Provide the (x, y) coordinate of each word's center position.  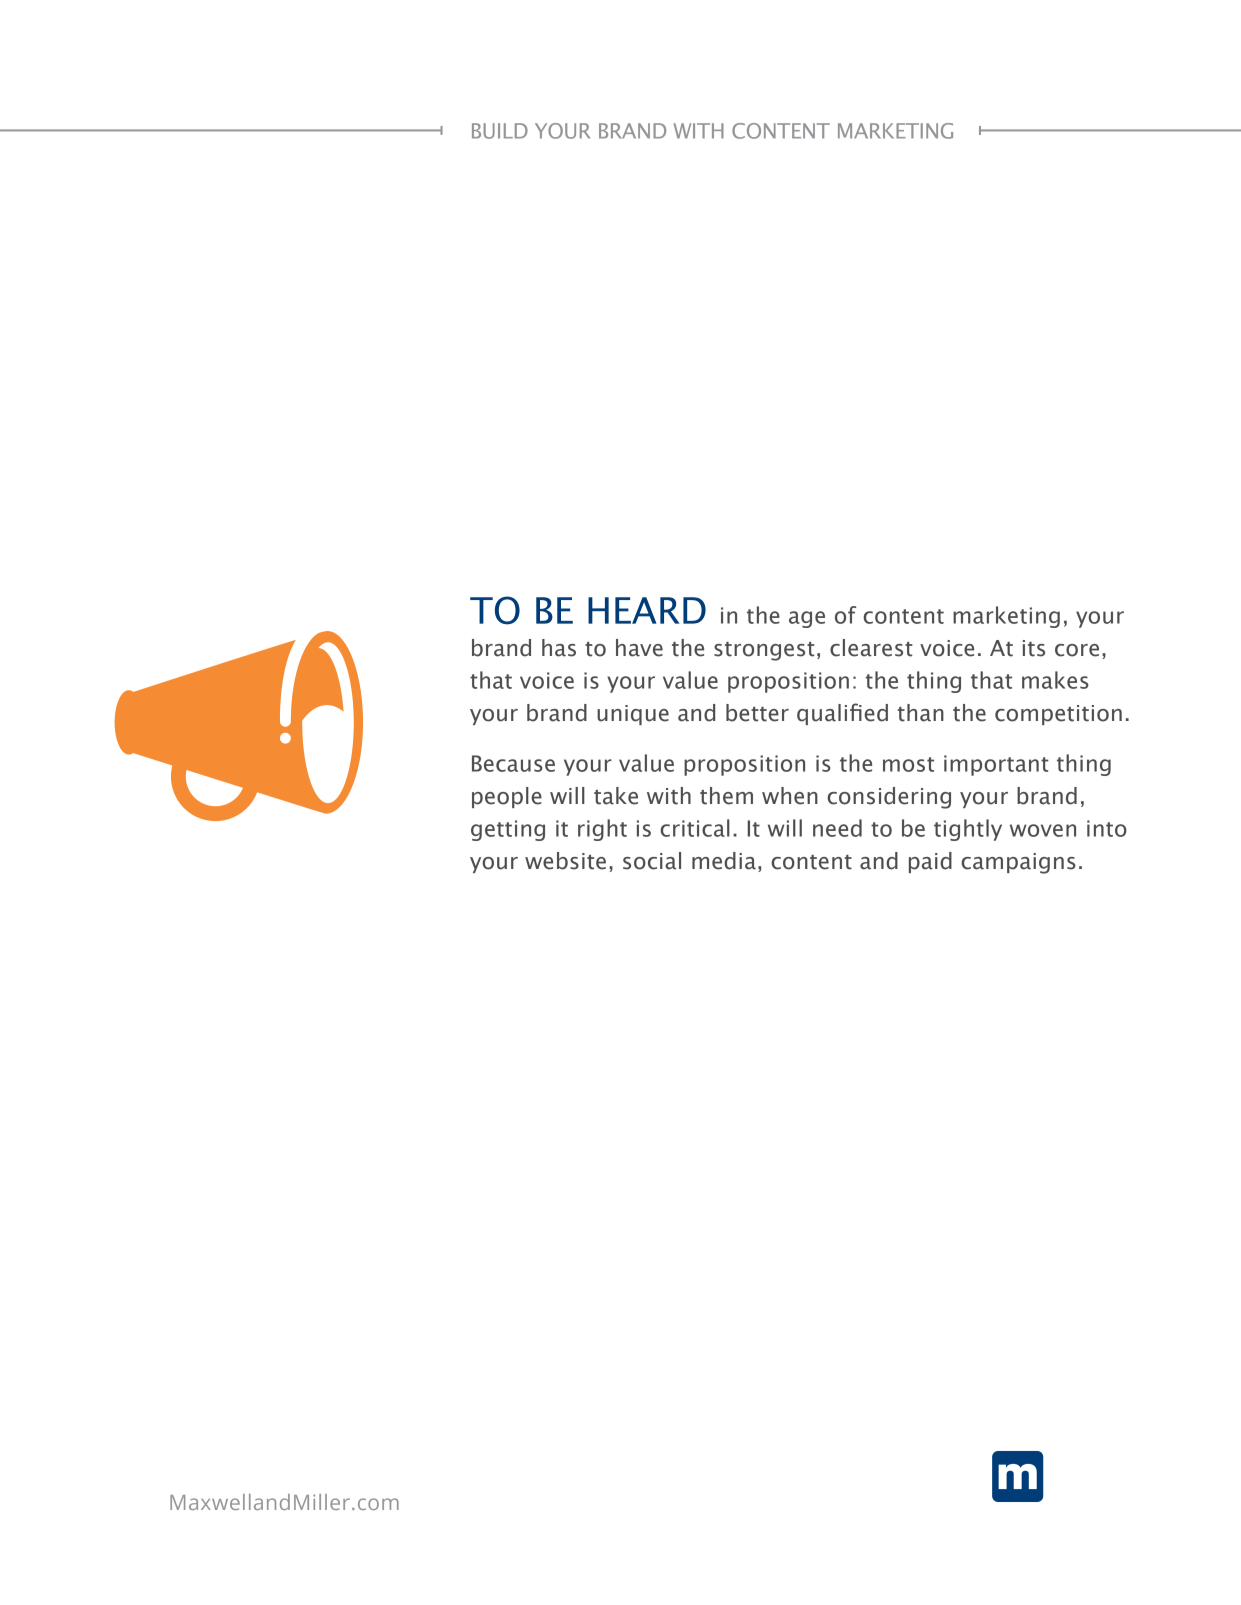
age (807, 619)
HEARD (647, 610)
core (1077, 650)
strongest (764, 651)
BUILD (500, 131)
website (565, 861)
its (1034, 648)
